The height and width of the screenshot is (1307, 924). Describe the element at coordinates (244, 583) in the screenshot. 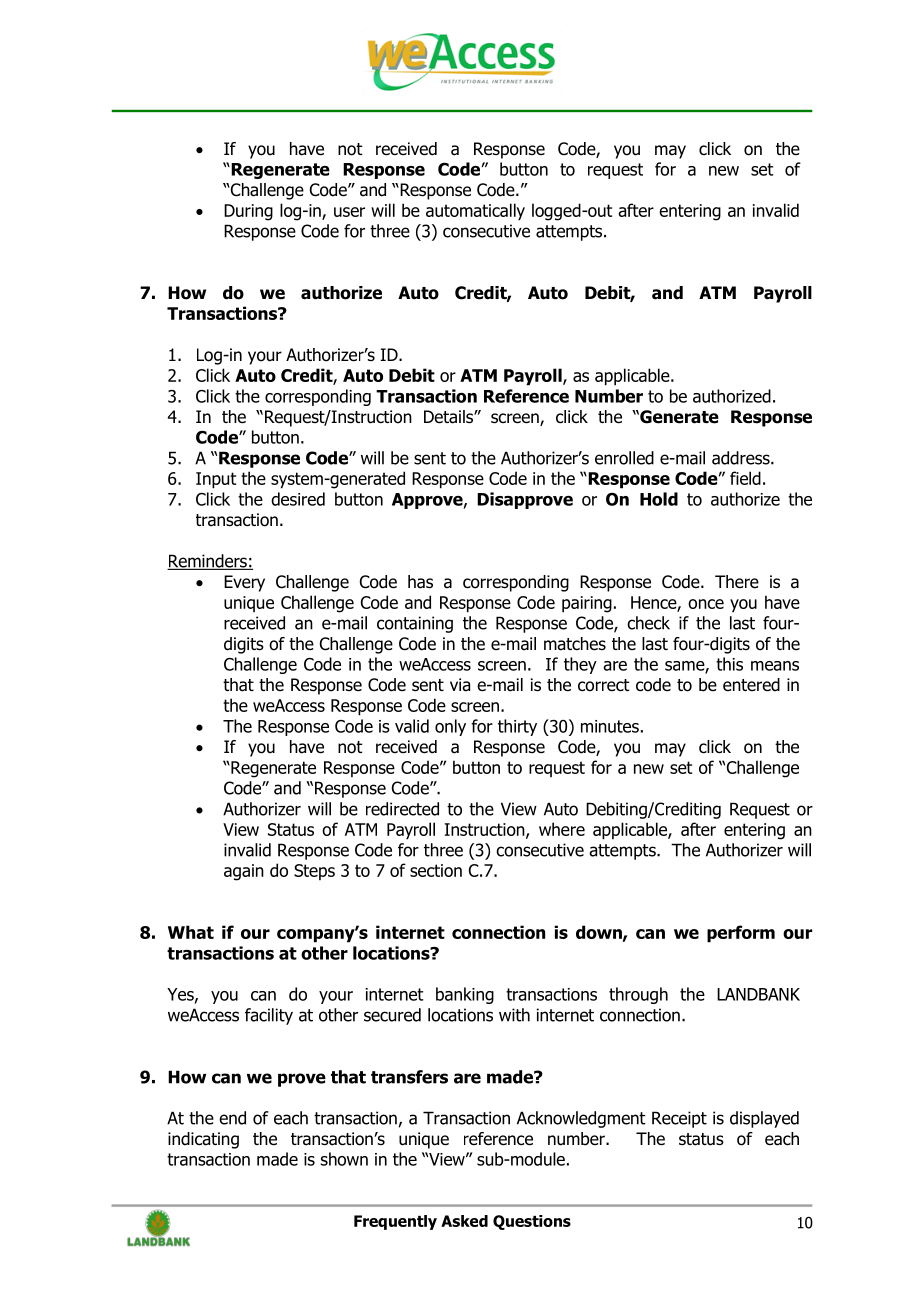

I see `Every` at that location.
